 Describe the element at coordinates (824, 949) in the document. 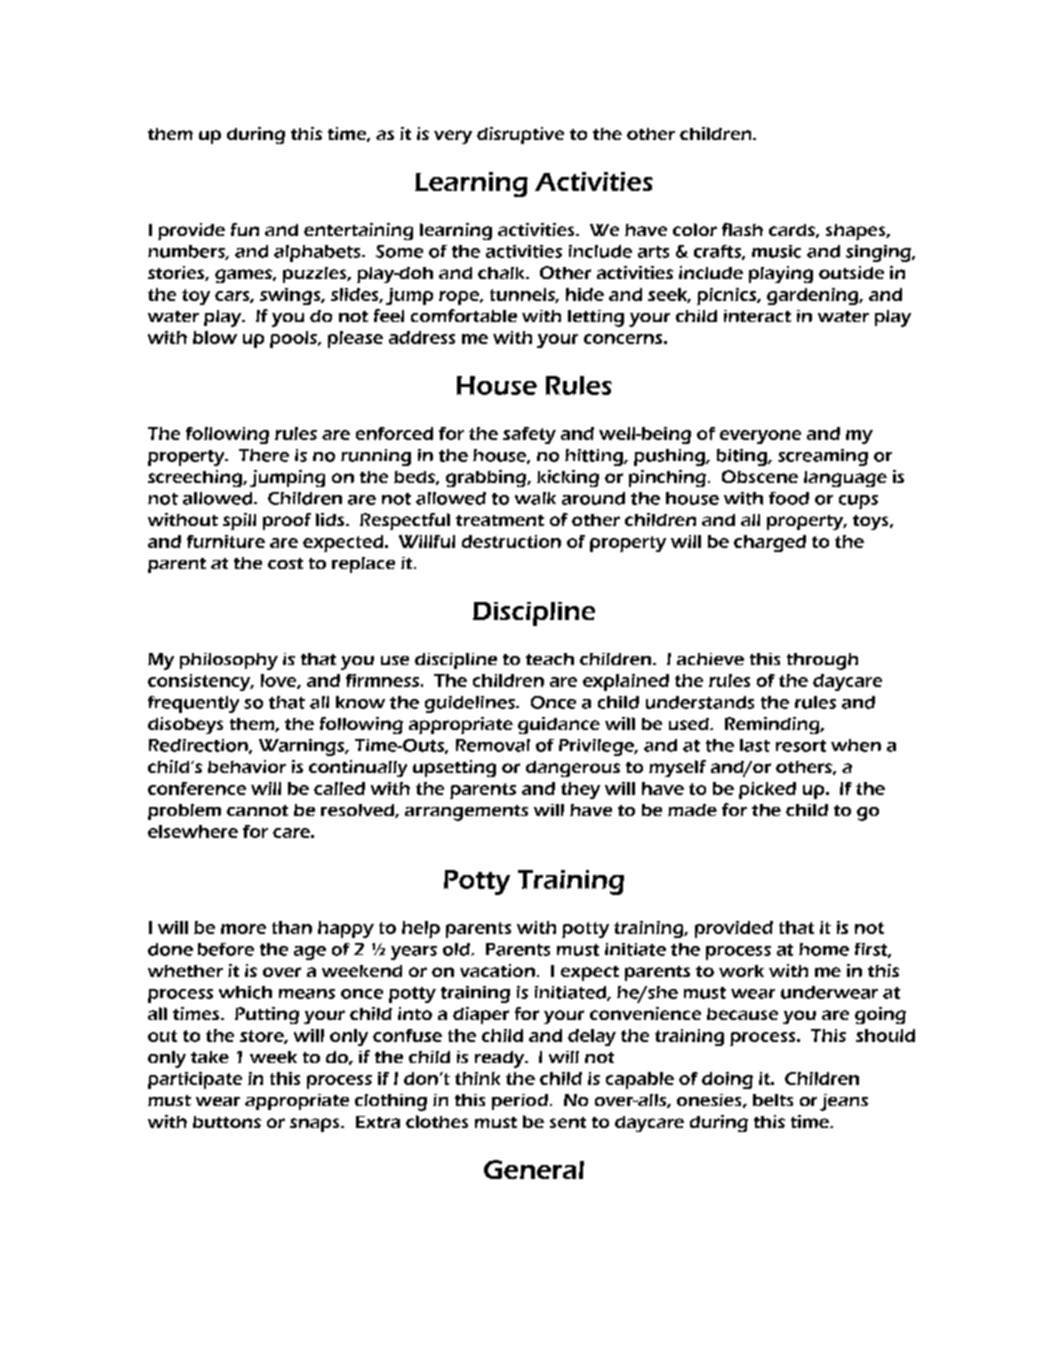

I see `home` at that location.
